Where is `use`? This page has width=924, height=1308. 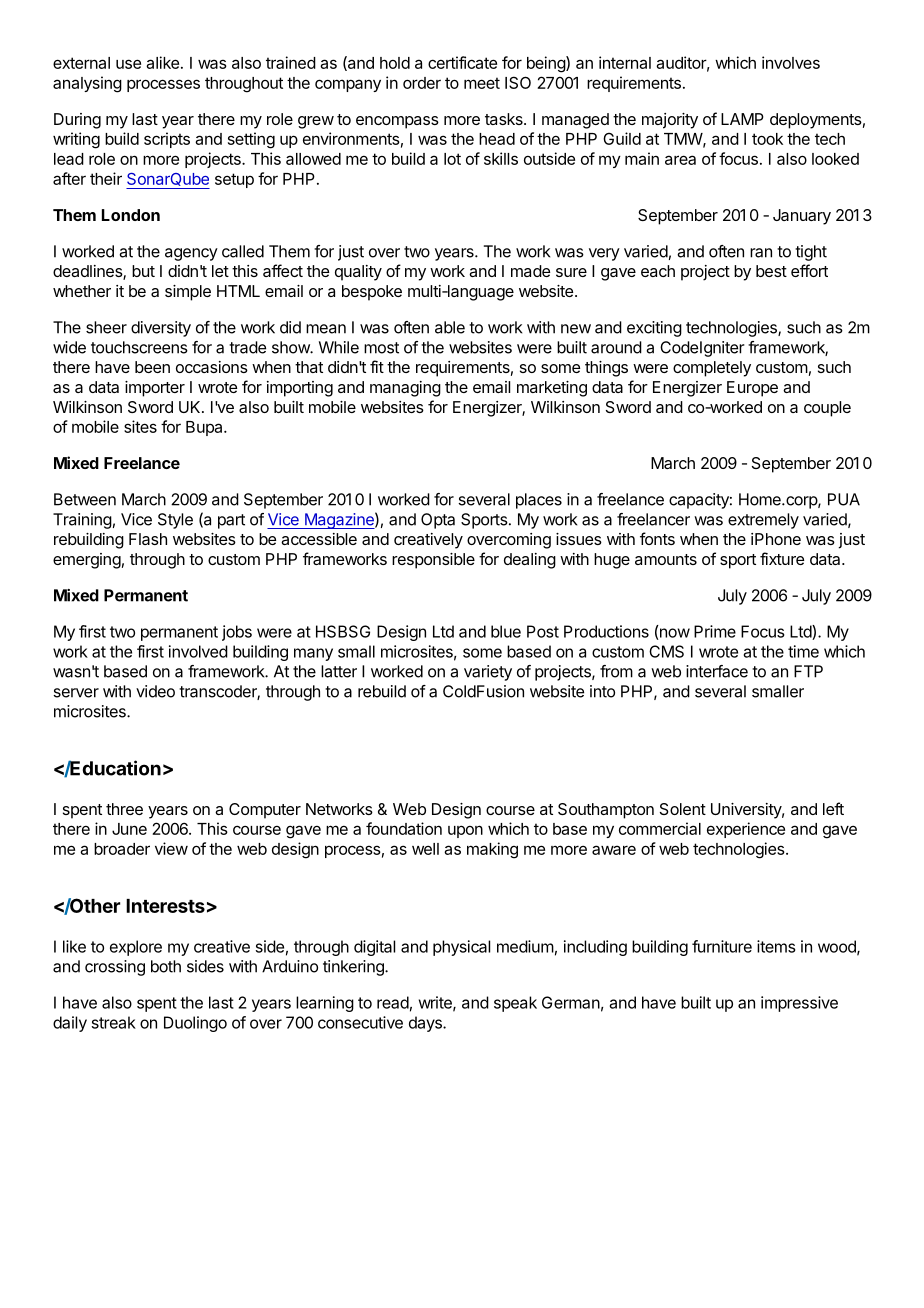
use is located at coordinates (128, 64).
